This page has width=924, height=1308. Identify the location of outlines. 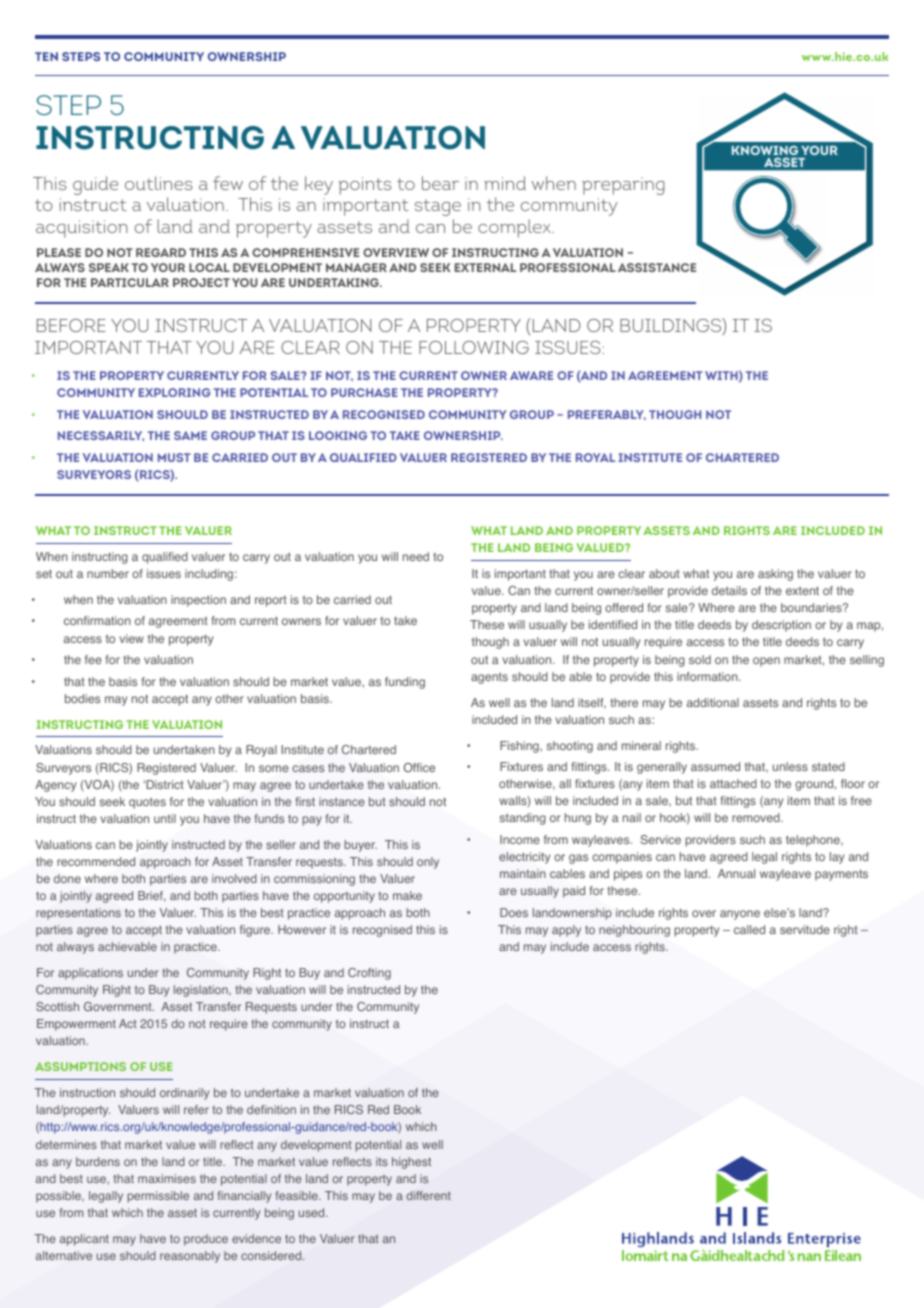
(159, 183).
